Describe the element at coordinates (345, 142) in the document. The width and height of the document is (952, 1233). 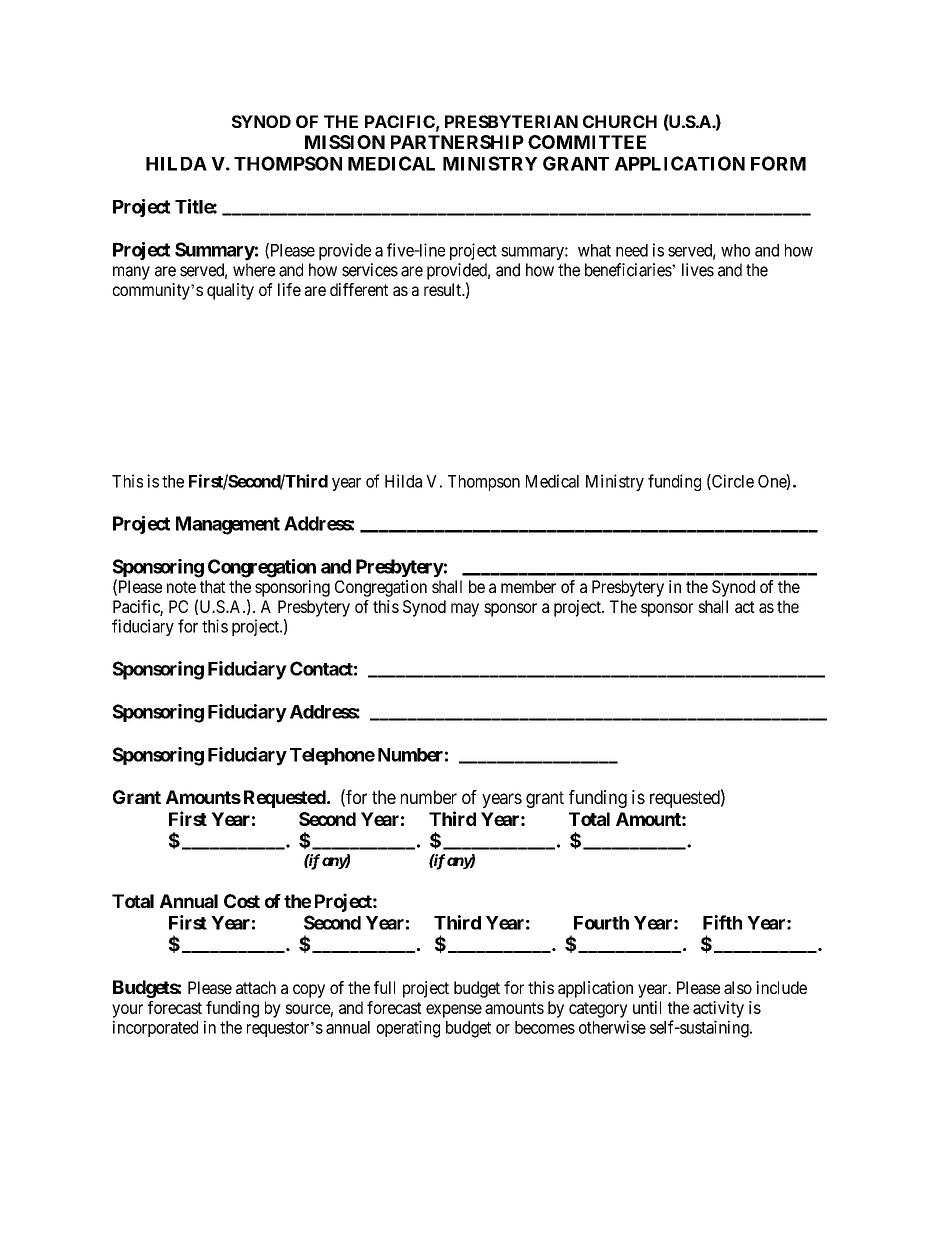
I see `MISSION` at that location.
